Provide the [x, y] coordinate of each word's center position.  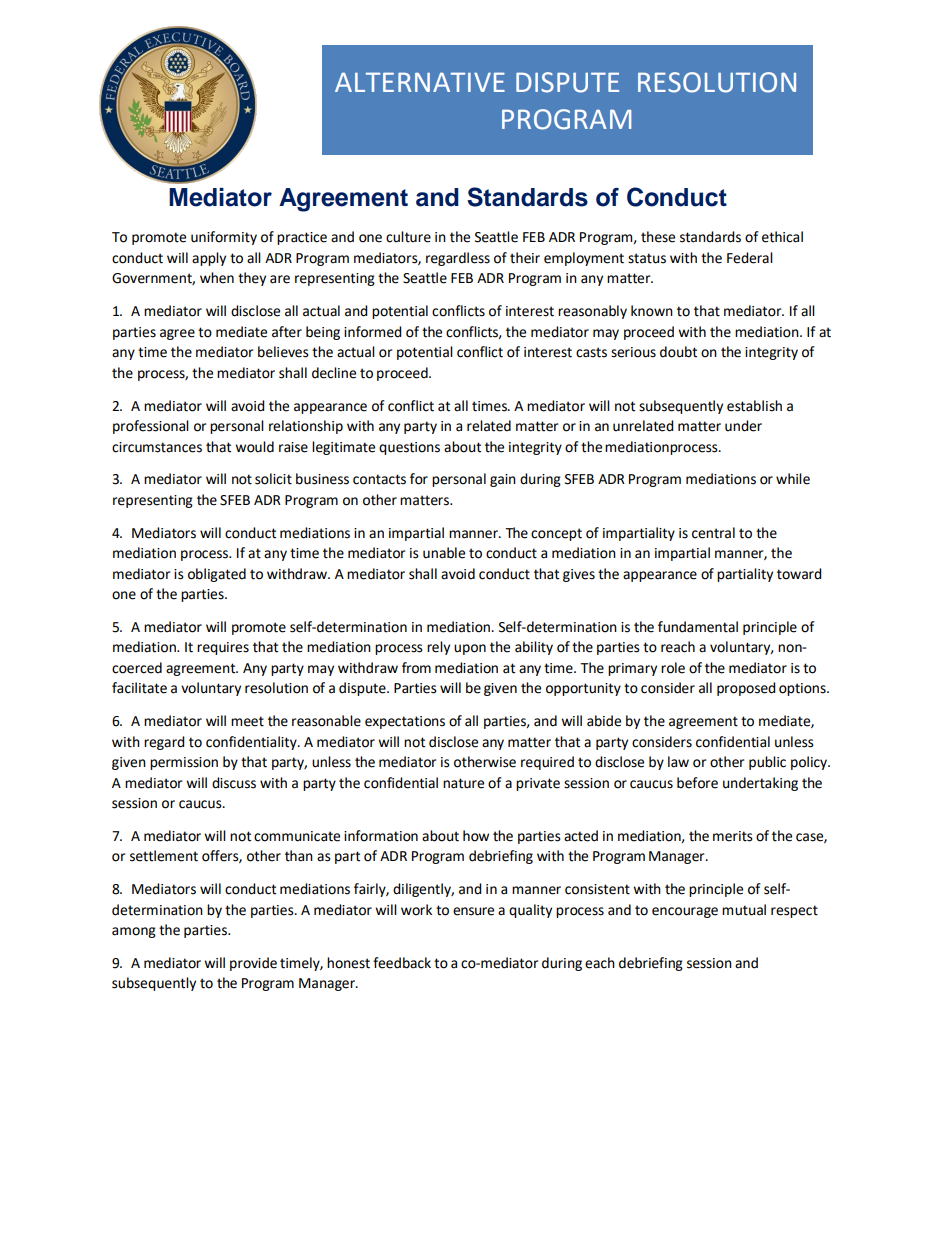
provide [253, 964]
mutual [744, 910]
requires [223, 648]
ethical [782, 237]
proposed [746, 689]
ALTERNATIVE [420, 82]
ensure [473, 911]
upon [470, 649]
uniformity [224, 238]
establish [754, 406]
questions [409, 448]
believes [283, 352]
